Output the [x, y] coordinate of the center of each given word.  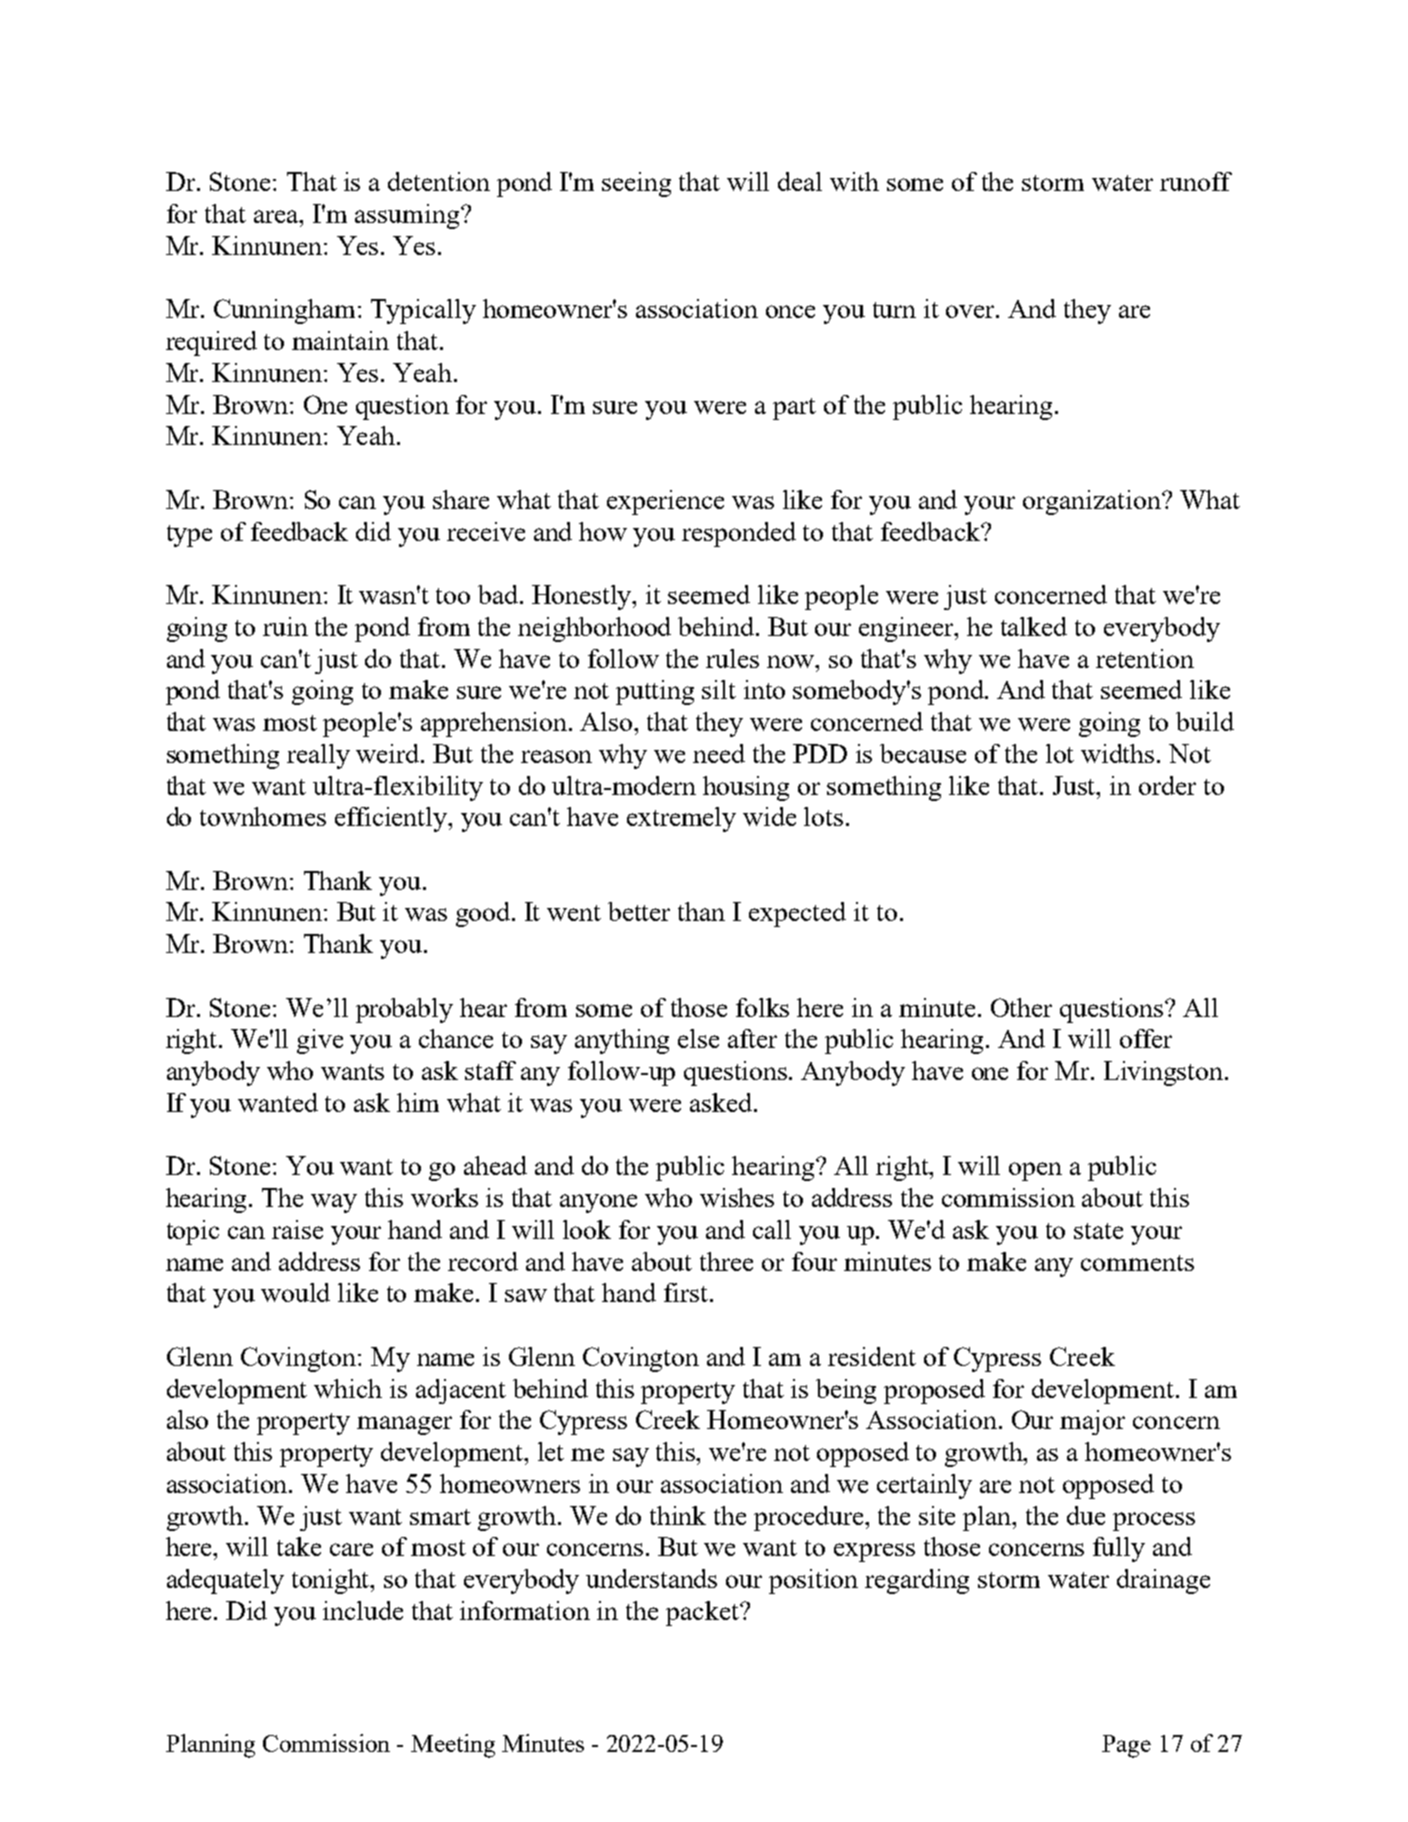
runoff [1196, 181]
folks [762, 1007]
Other [1021, 1007]
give [320, 1041]
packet [703, 1613]
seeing [636, 184]
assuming [408, 216]
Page [1126, 1746]
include [363, 1610]
